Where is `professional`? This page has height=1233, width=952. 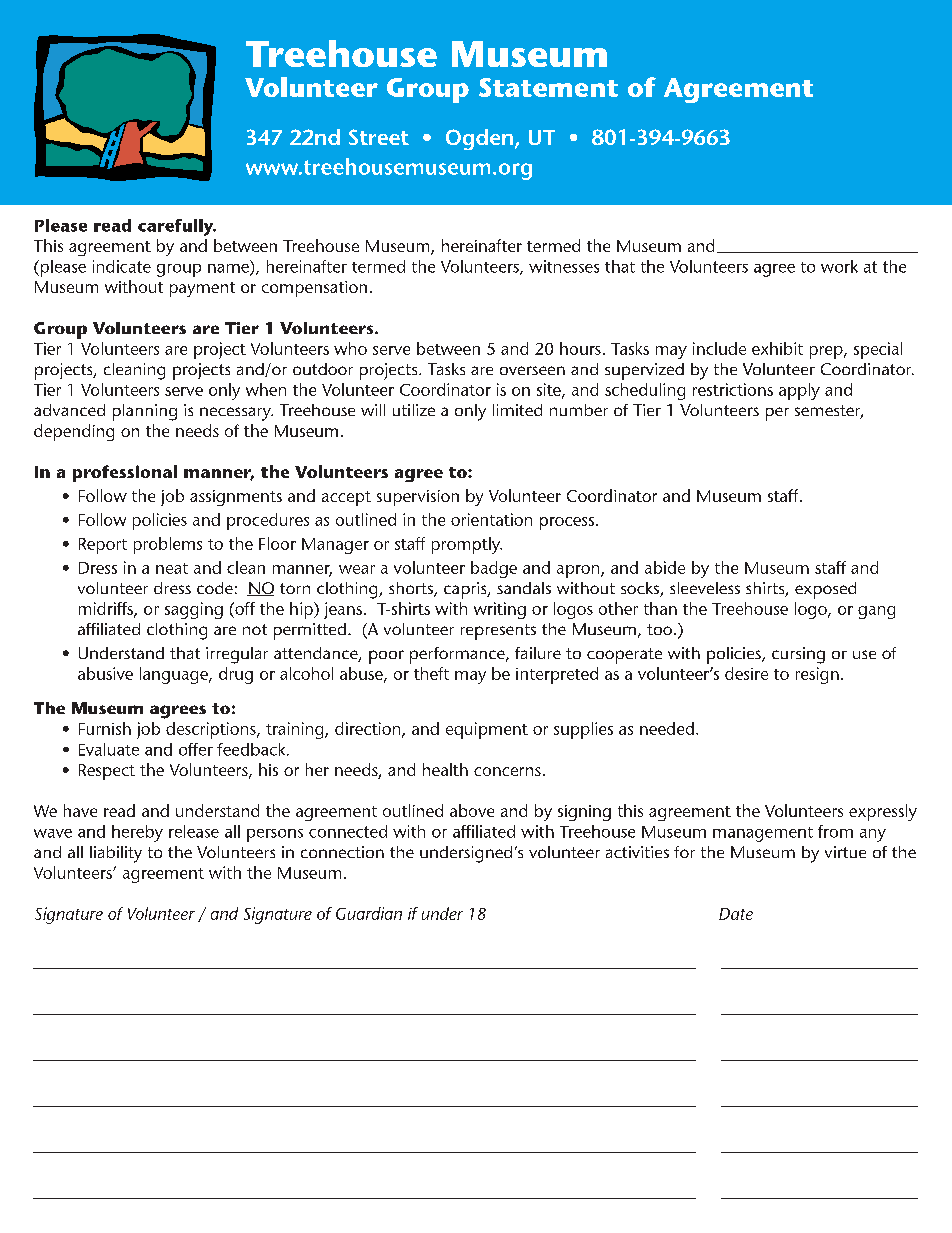
professional is located at coordinates (125, 473).
